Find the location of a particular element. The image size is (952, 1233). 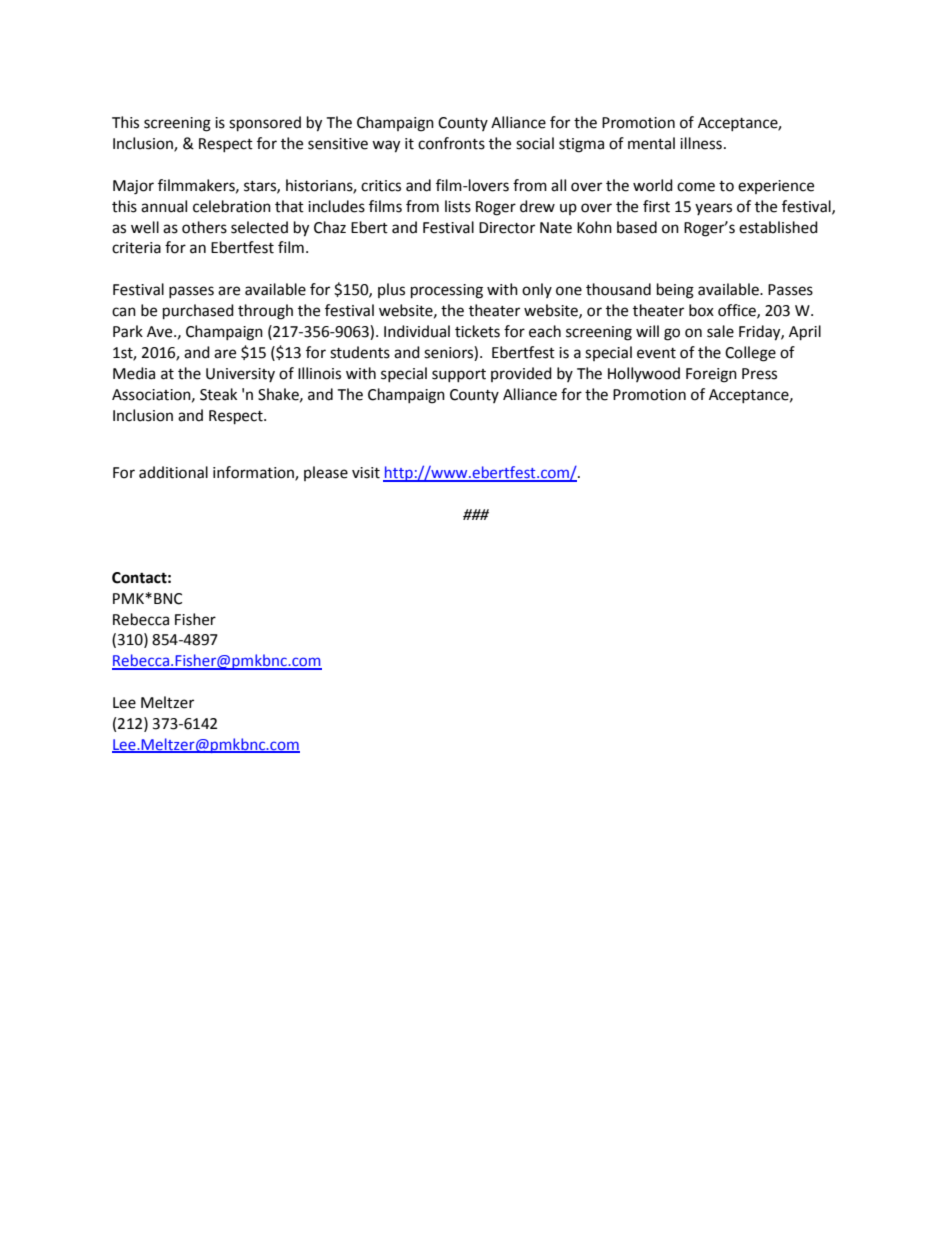

processing is located at coordinates (447, 291).
